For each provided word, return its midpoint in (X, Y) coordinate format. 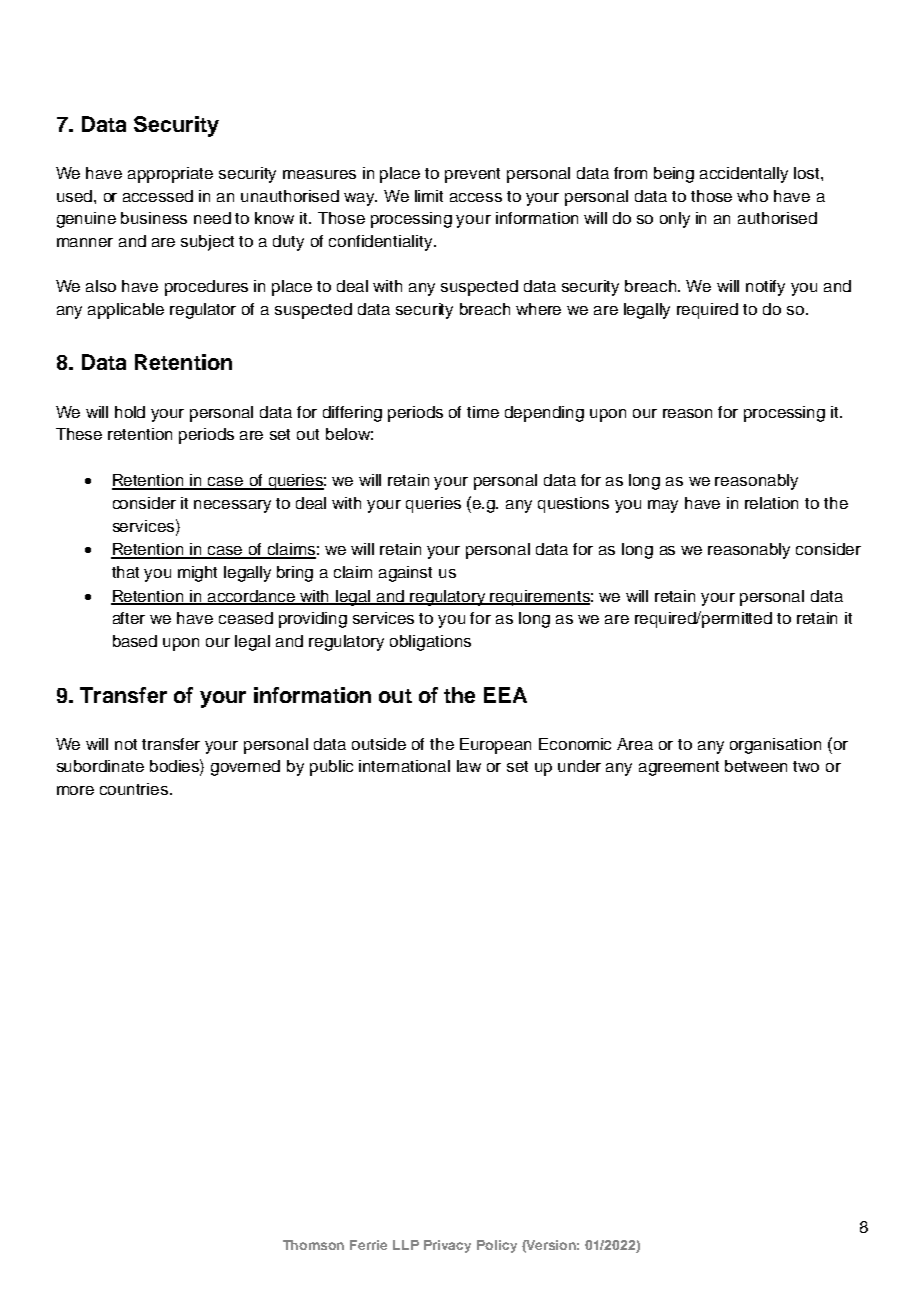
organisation (775, 746)
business (154, 218)
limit (429, 196)
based (135, 641)
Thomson (313, 1245)
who (752, 196)
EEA (505, 695)
